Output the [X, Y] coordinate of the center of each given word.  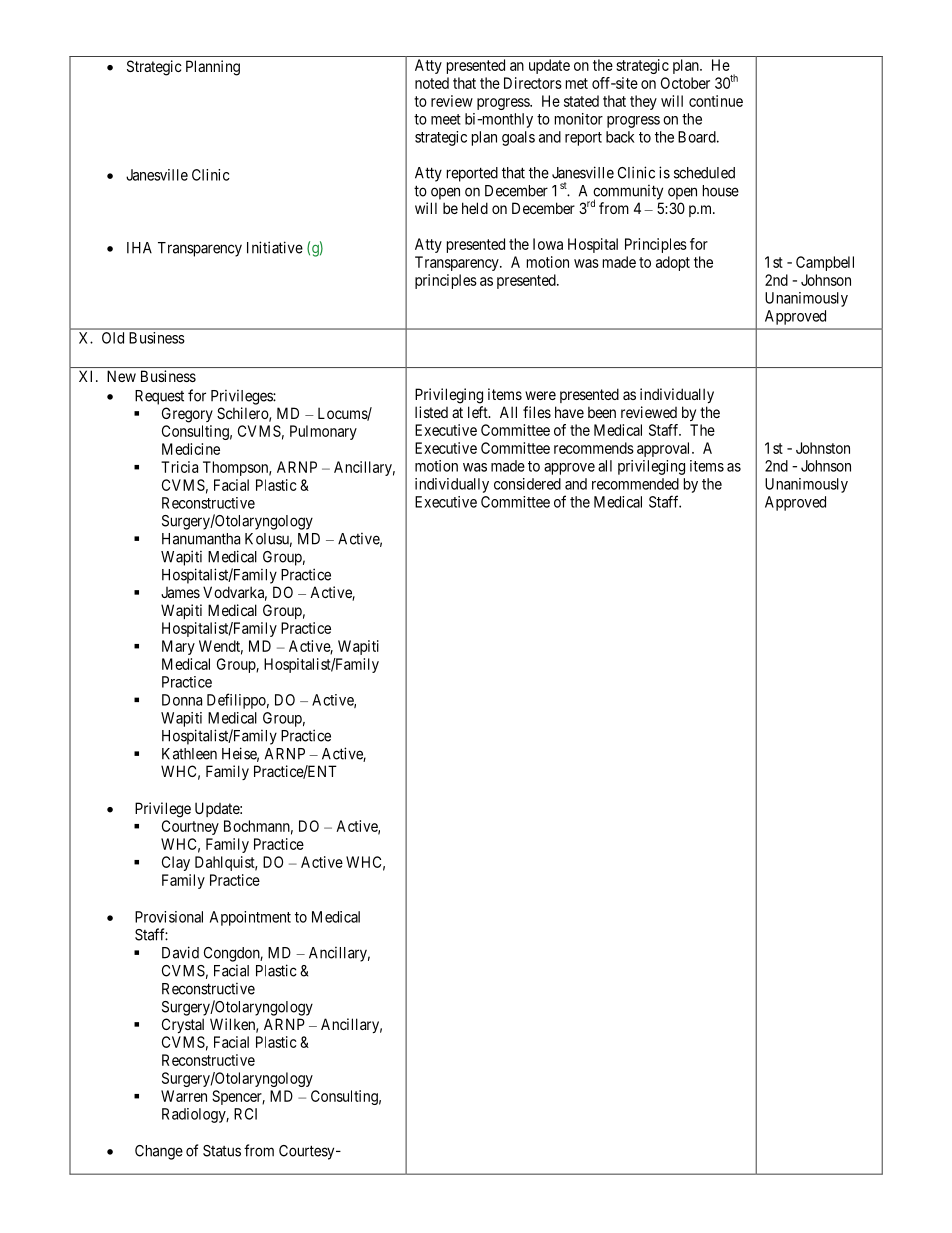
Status [222, 1151]
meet [446, 119]
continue [716, 101]
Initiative [275, 247]
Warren [184, 1096]
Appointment [250, 918]
